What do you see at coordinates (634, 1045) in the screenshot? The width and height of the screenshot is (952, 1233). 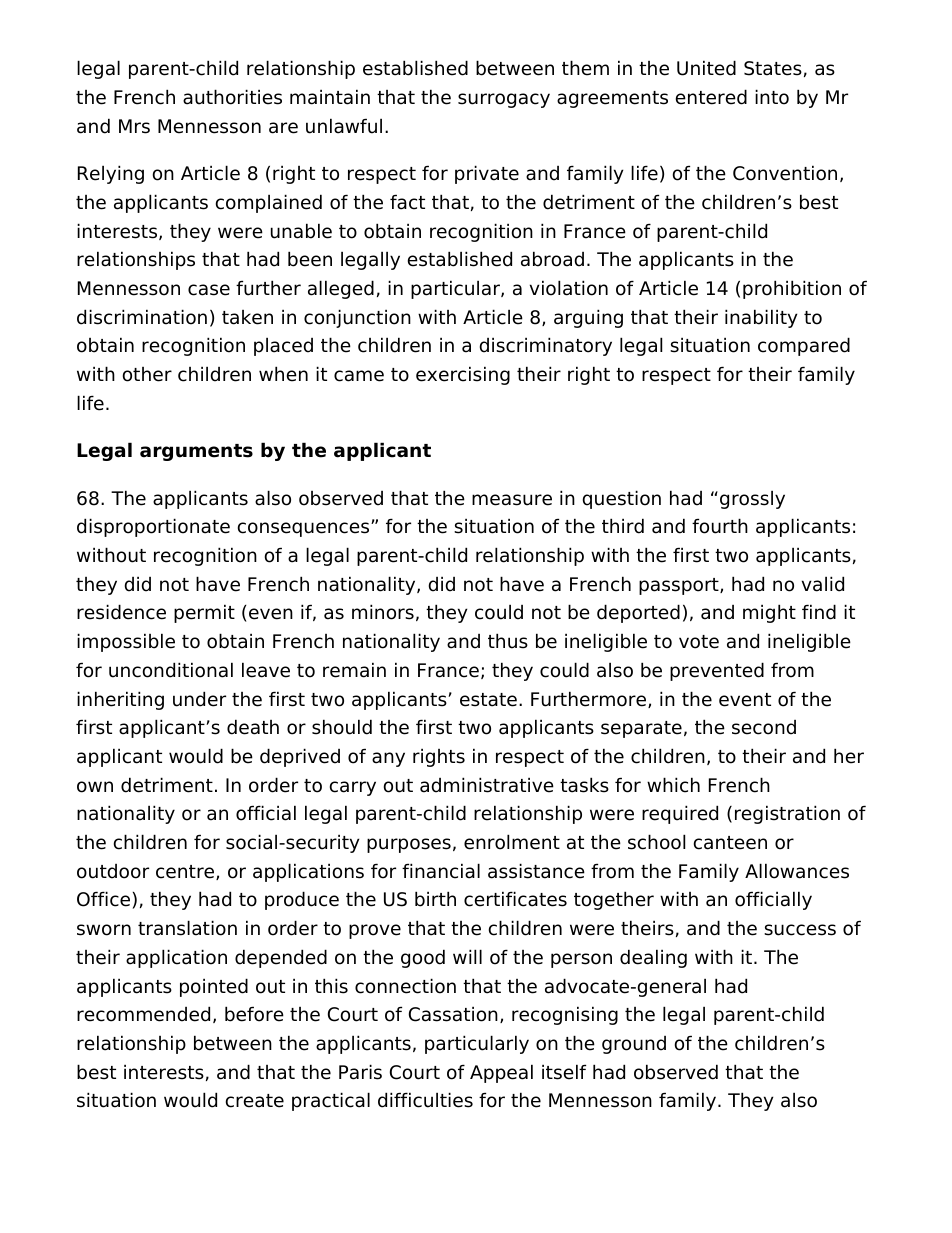 I see `ground` at bounding box center [634, 1045].
